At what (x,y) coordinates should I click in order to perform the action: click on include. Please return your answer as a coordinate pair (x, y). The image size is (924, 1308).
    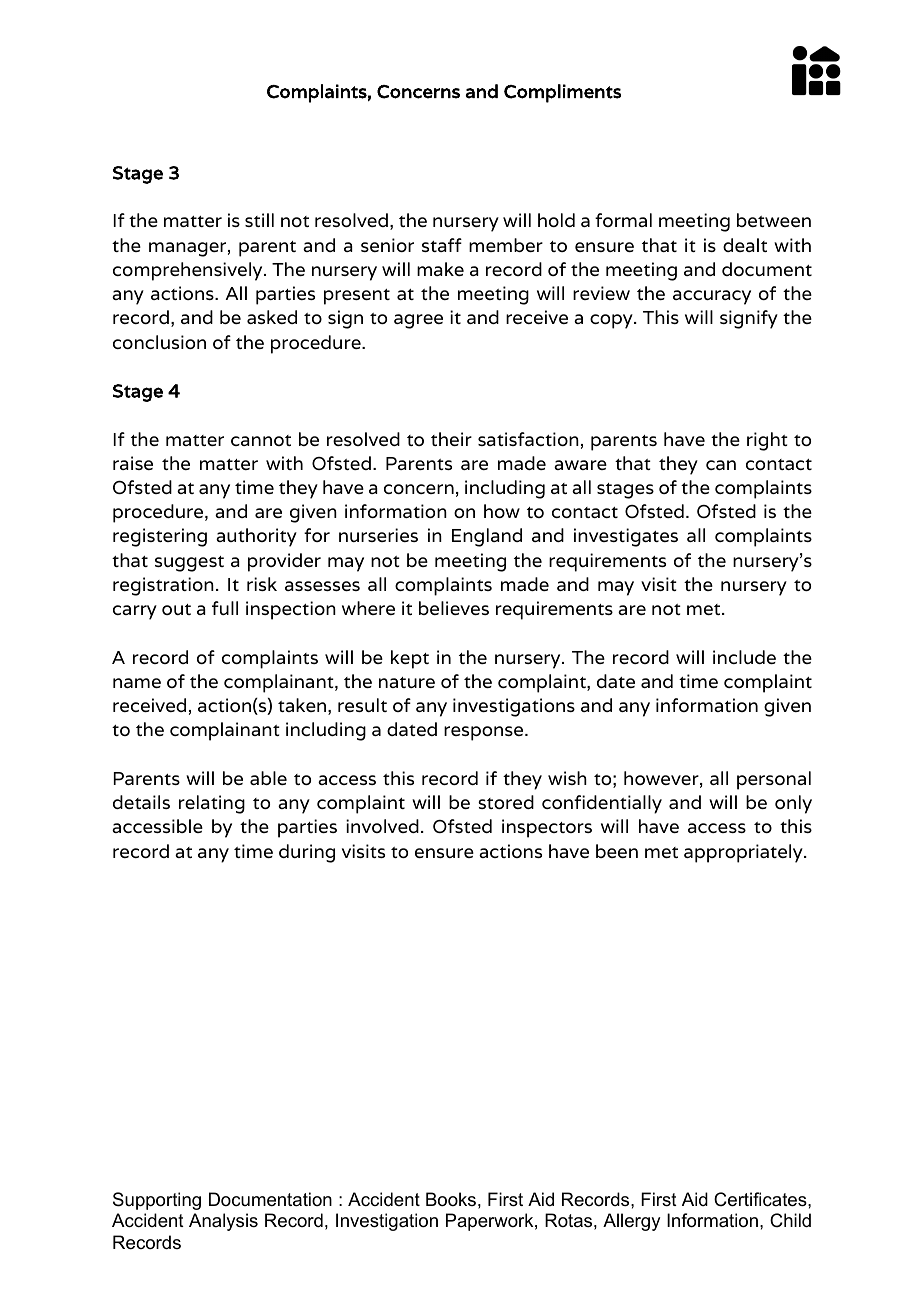
    Looking at the image, I should click on (744, 657).
